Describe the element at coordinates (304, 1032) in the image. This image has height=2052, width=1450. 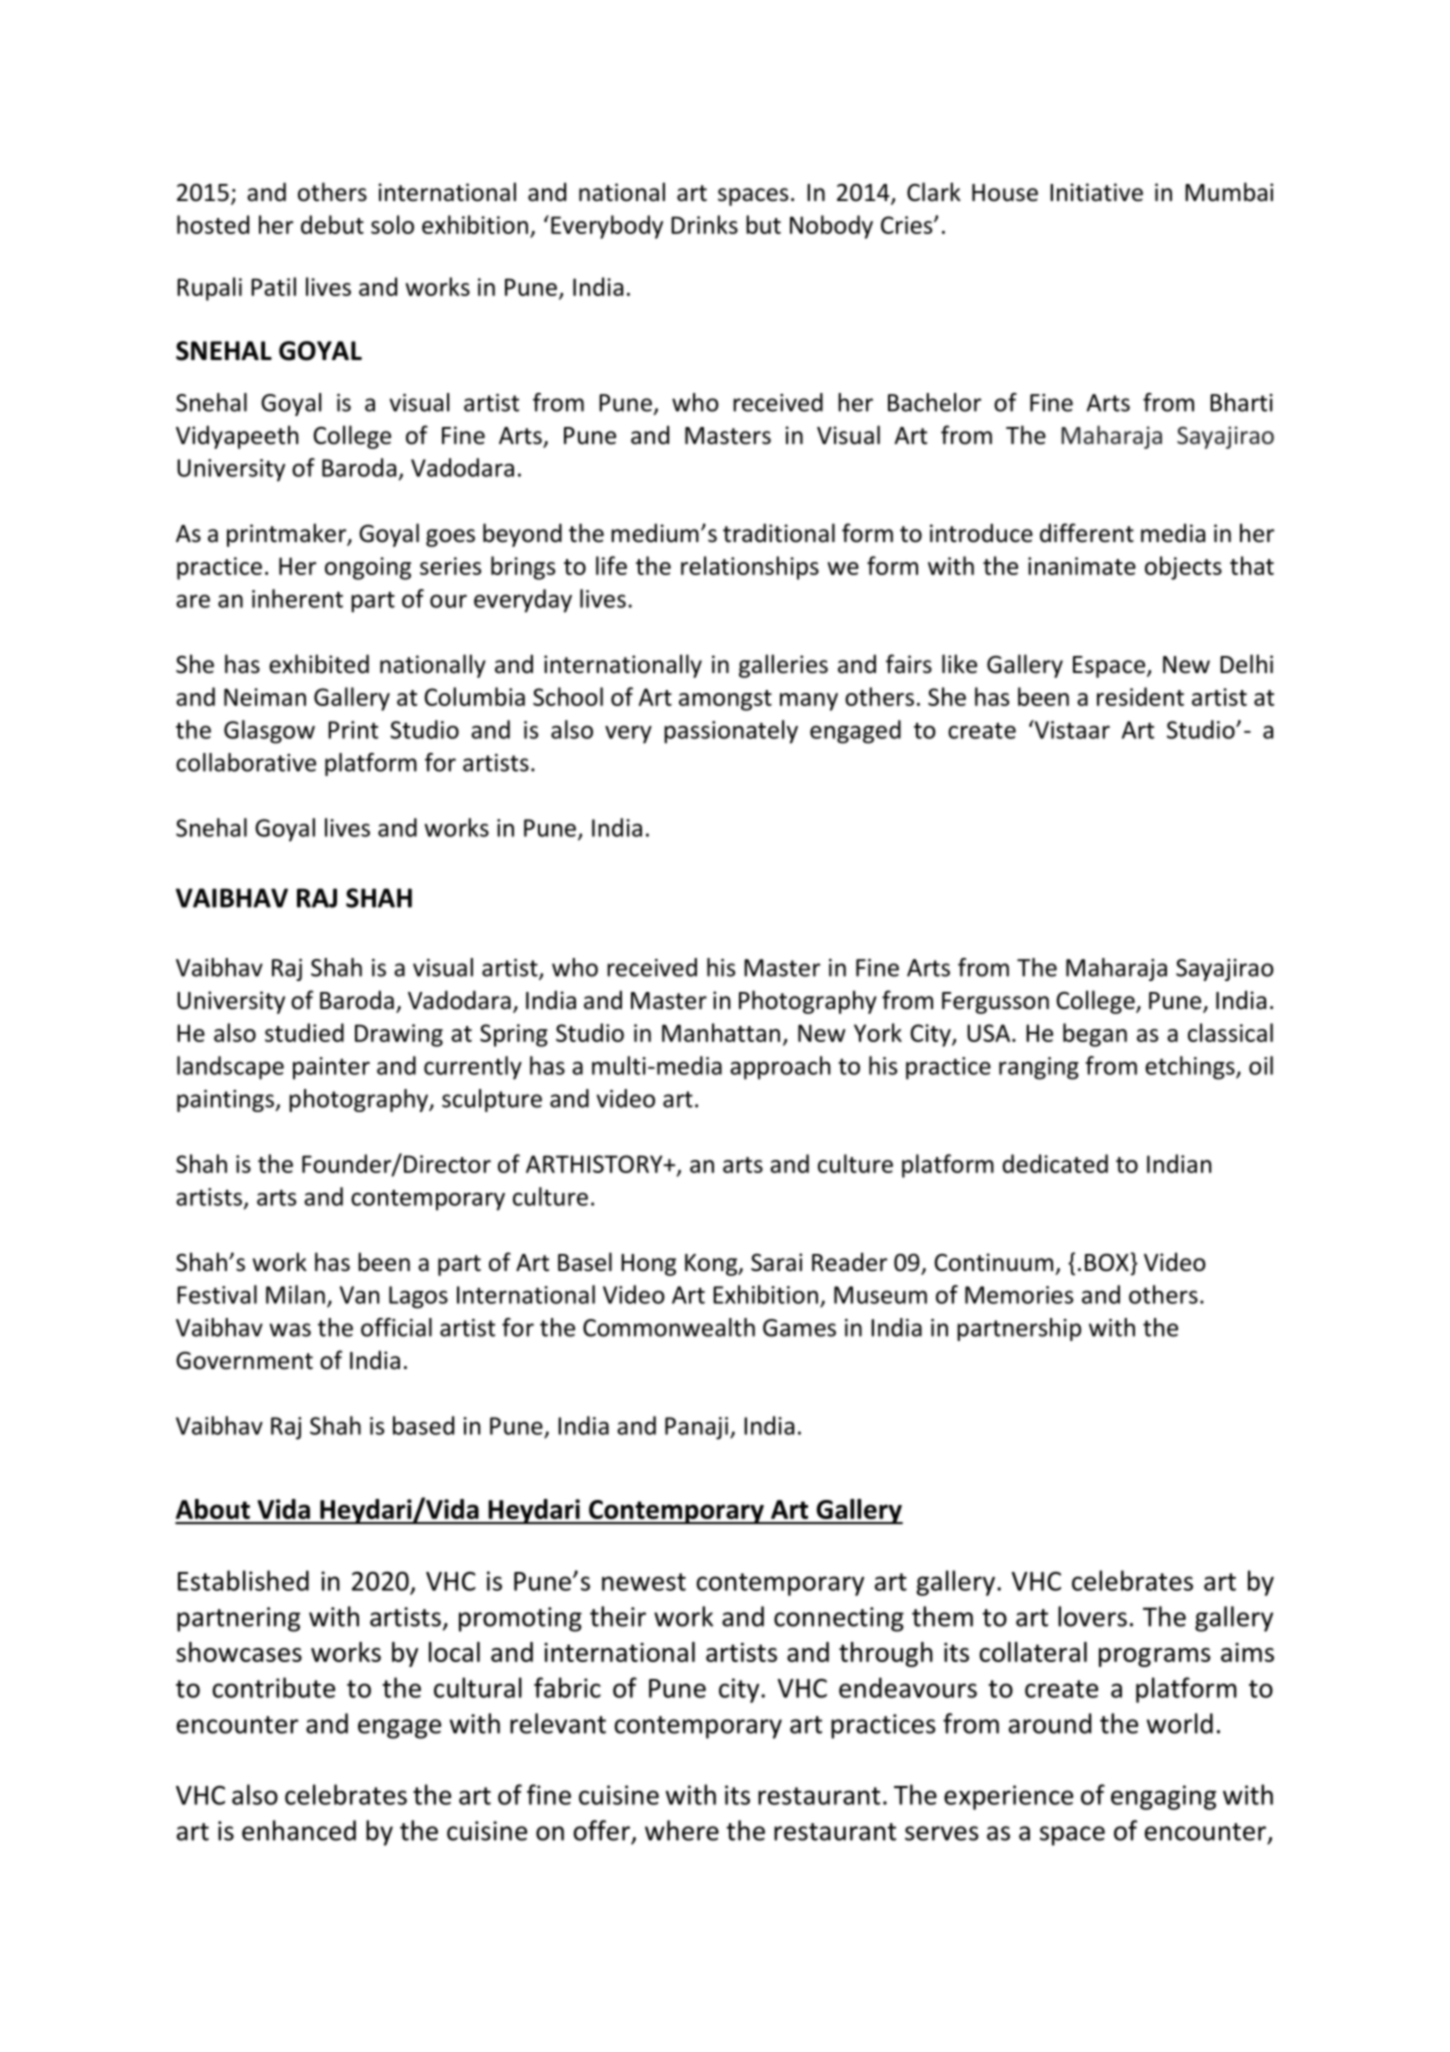
I see `studied` at that location.
